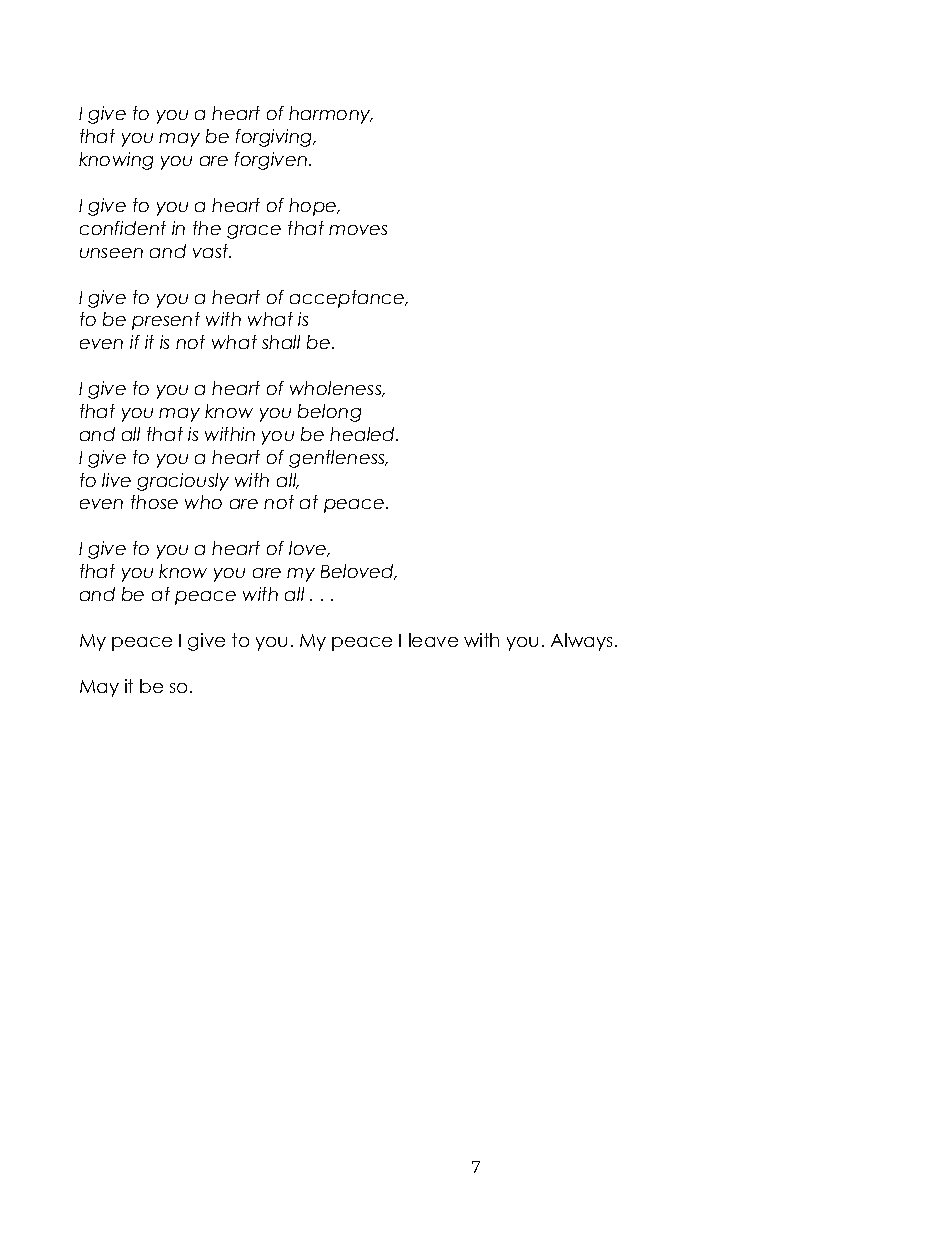 Image resolution: width=952 pixels, height=1233 pixels. Describe the element at coordinates (337, 389) in the screenshot. I see `wholeness` at that location.
